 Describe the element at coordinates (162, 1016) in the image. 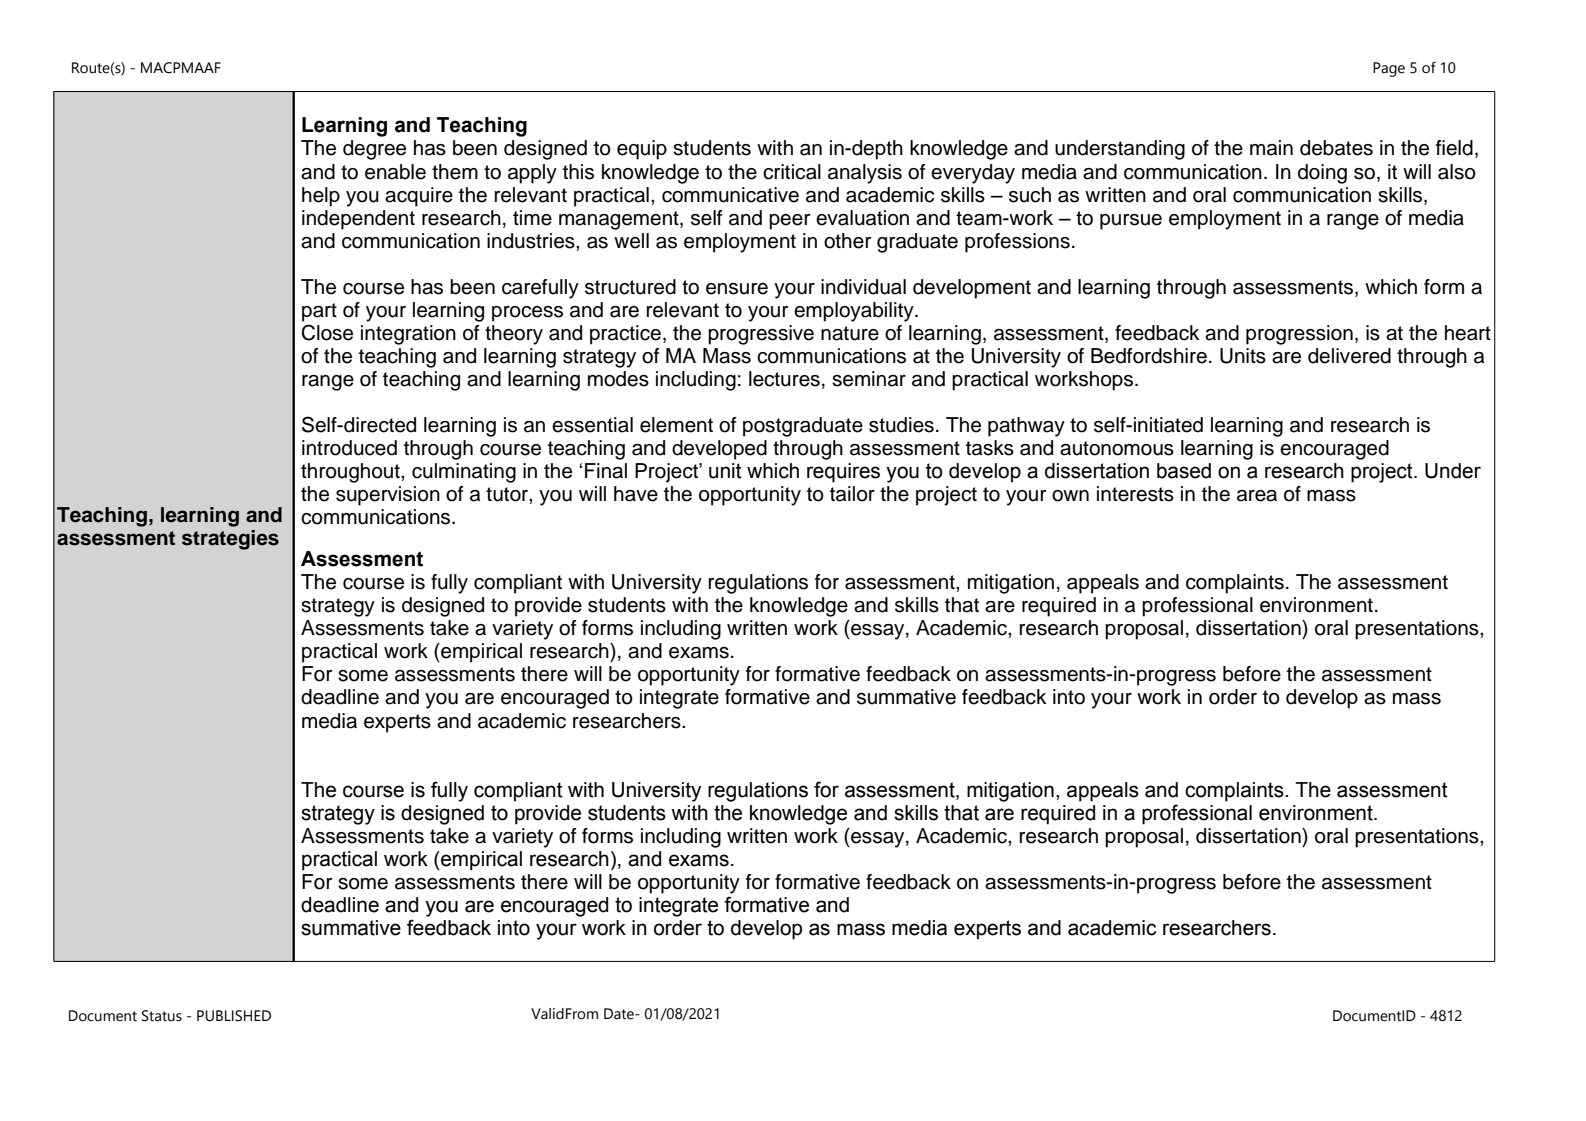

I see `Status` at that location.
